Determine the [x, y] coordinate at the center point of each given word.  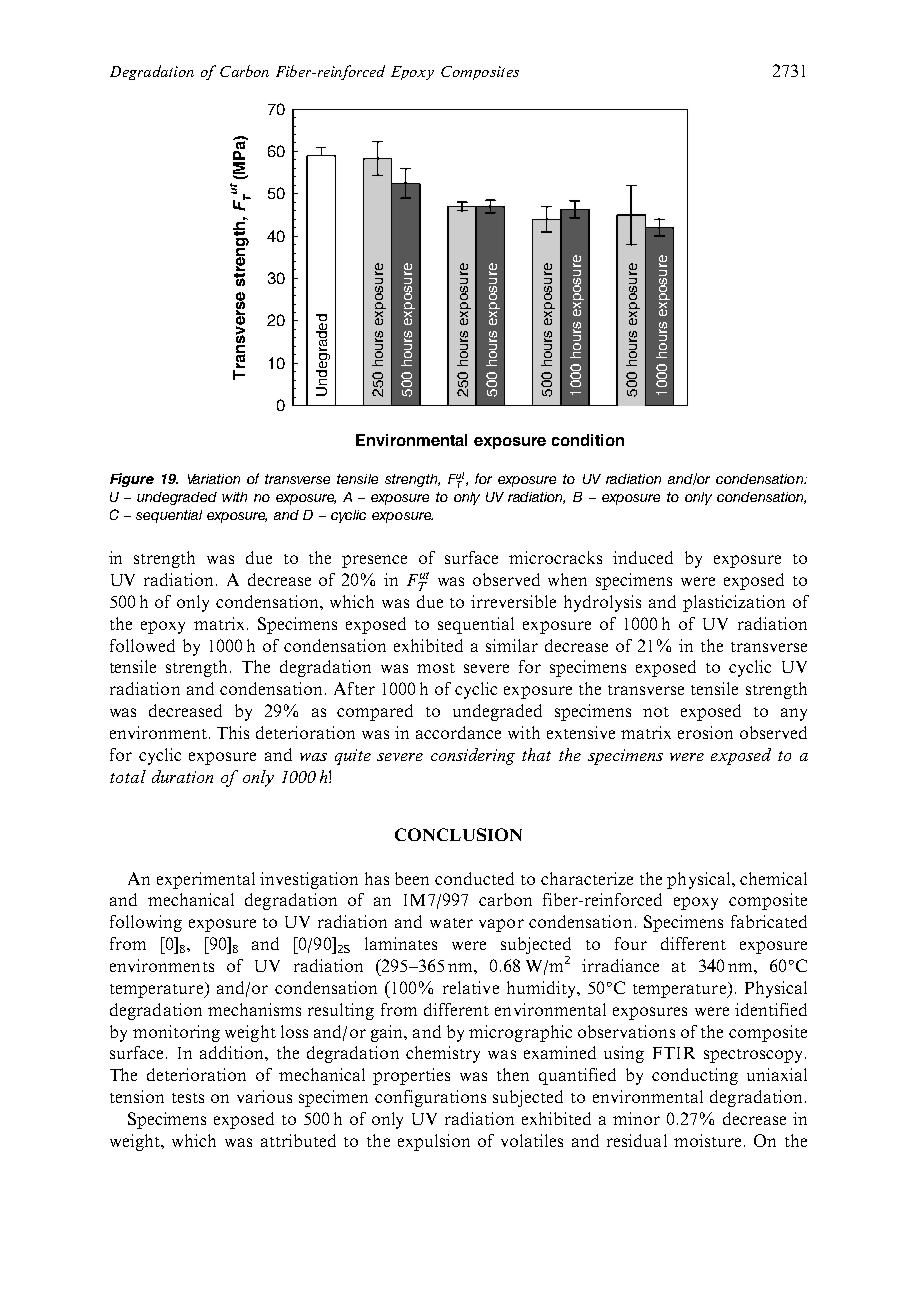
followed [142, 645]
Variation [214, 479]
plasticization [734, 603]
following [146, 923]
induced [643, 557]
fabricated [769, 921]
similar [512, 645]
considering [473, 756]
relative [471, 987]
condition [588, 440]
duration [182, 776]
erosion [705, 732]
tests [188, 1098]
